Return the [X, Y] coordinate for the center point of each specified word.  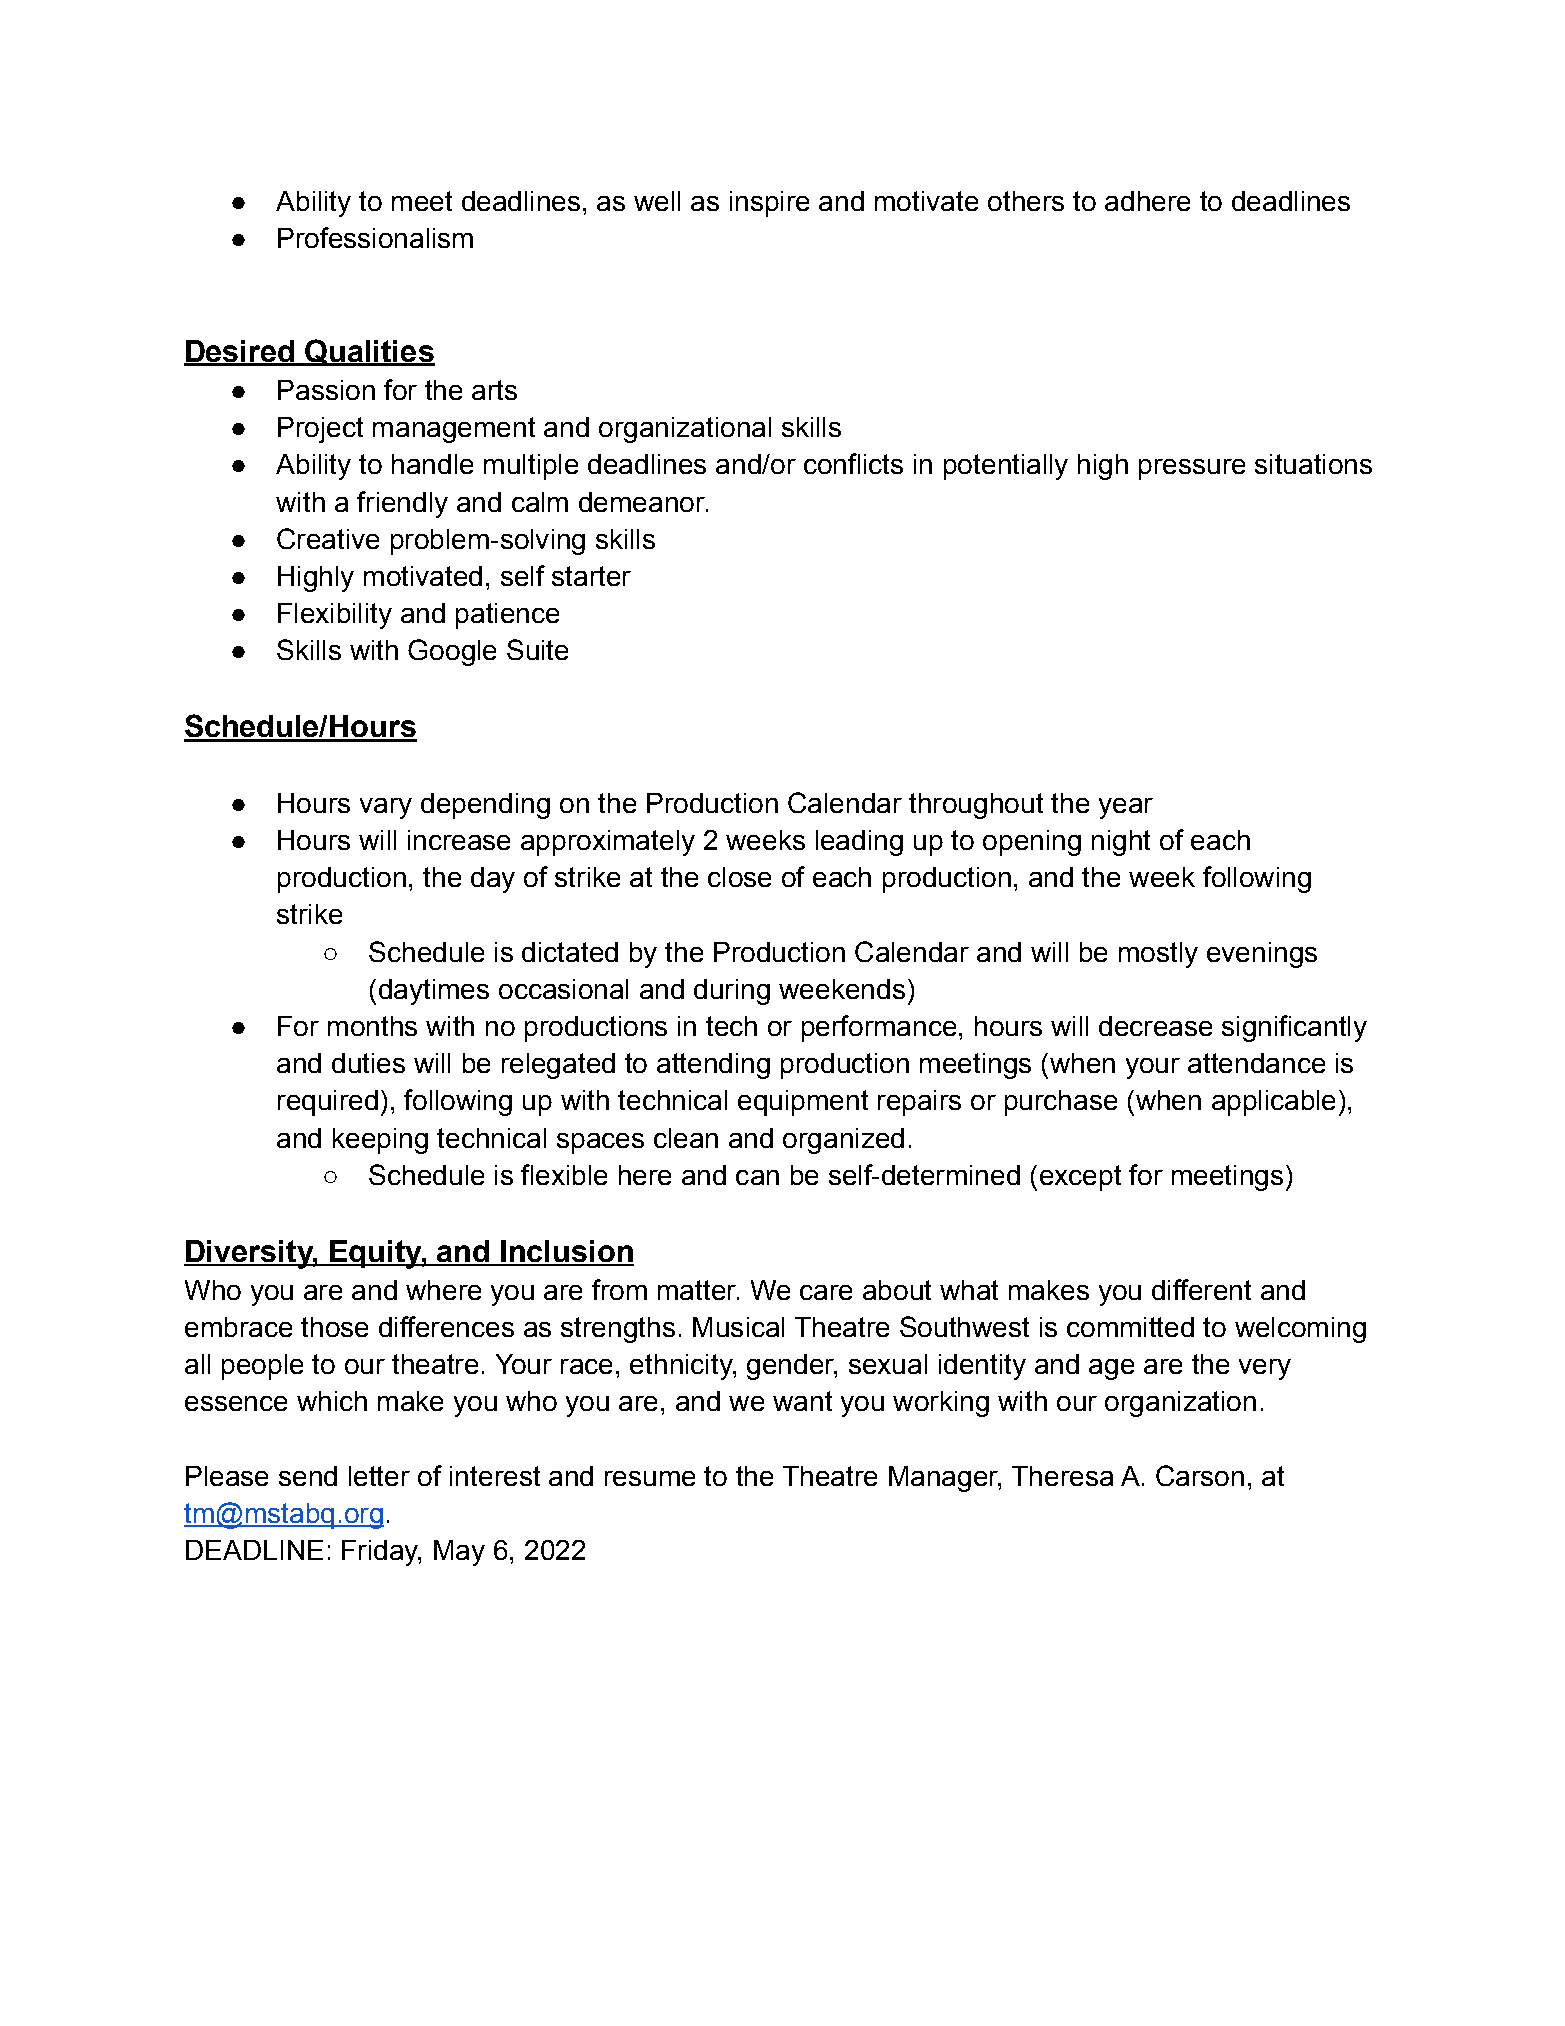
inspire [769, 204]
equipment [803, 1103]
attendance [1256, 1063]
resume [650, 1478]
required [328, 1103]
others [1026, 201]
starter [591, 576]
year [1126, 808]
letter [379, 1476]
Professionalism [375, 237]
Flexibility [335, 616]
